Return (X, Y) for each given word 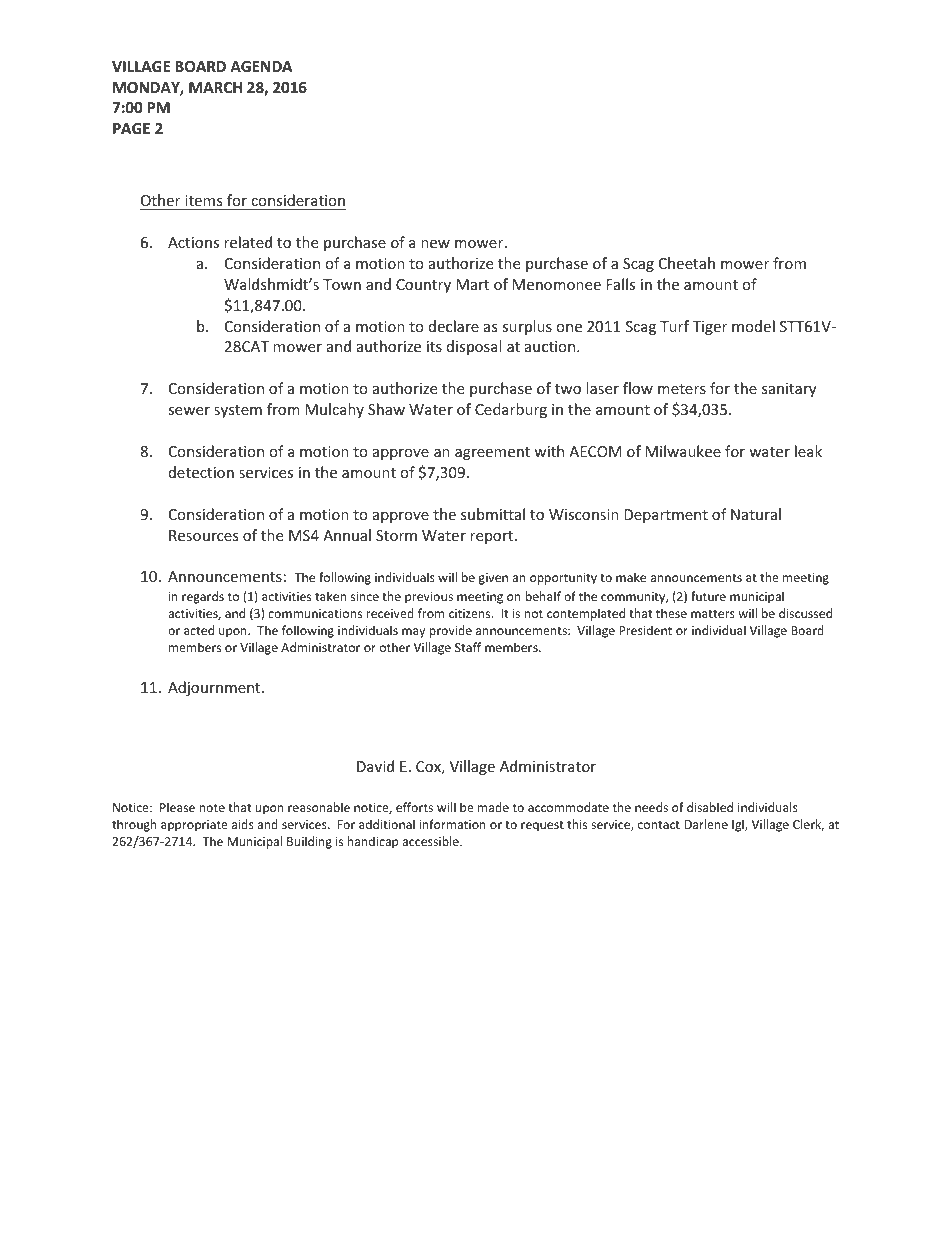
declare (454, 326)
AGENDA (261, 66)
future (708, 596)
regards (203, 597)
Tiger (710, 328)
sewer (189, 411)
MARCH (215, 87)
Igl (739, 825)
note (212, 808)
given (493, 579)
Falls (620, 284)
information (453, 824)
